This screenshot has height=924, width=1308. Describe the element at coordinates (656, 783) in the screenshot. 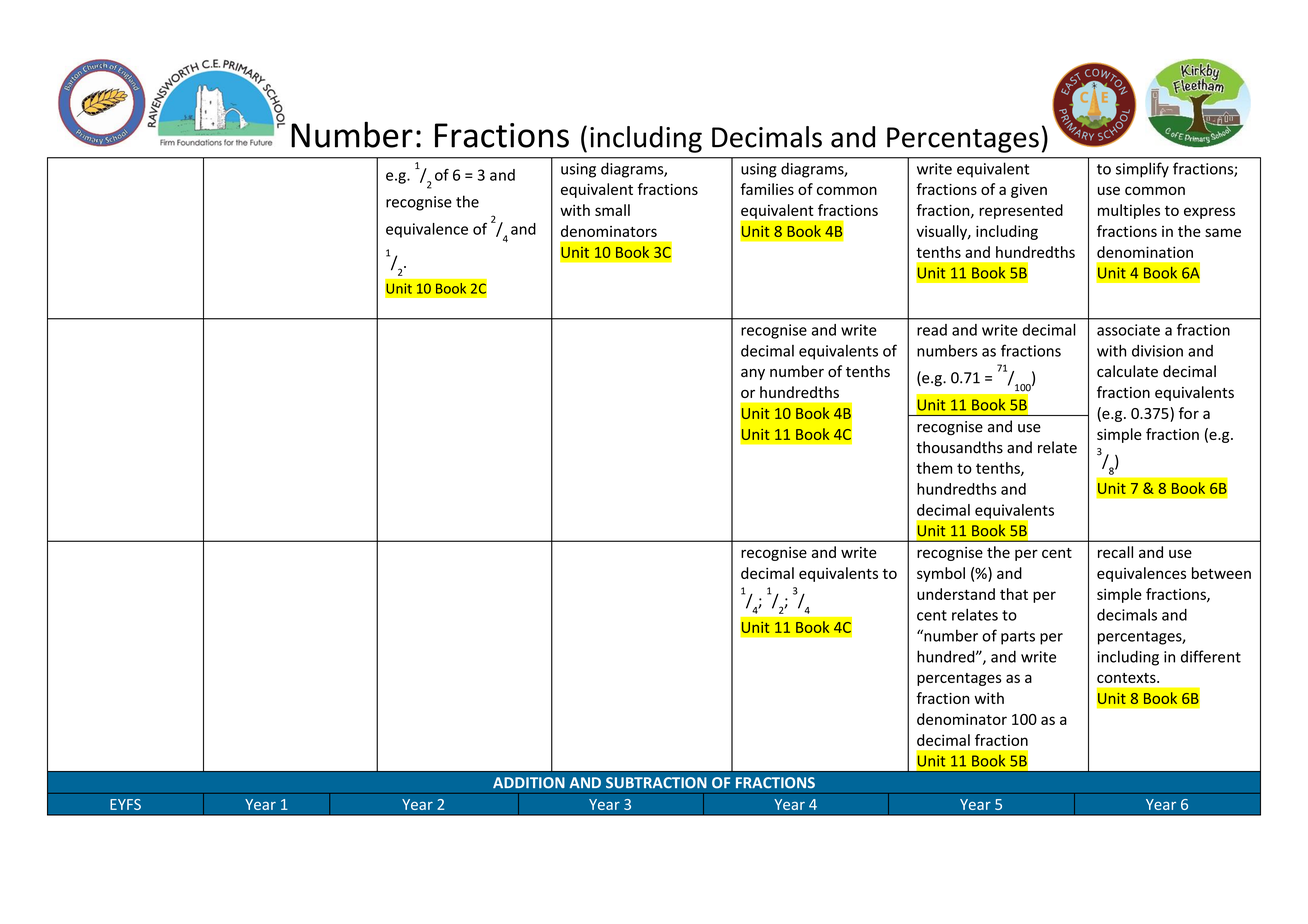

I see `SUBTRACTION` at that location.
